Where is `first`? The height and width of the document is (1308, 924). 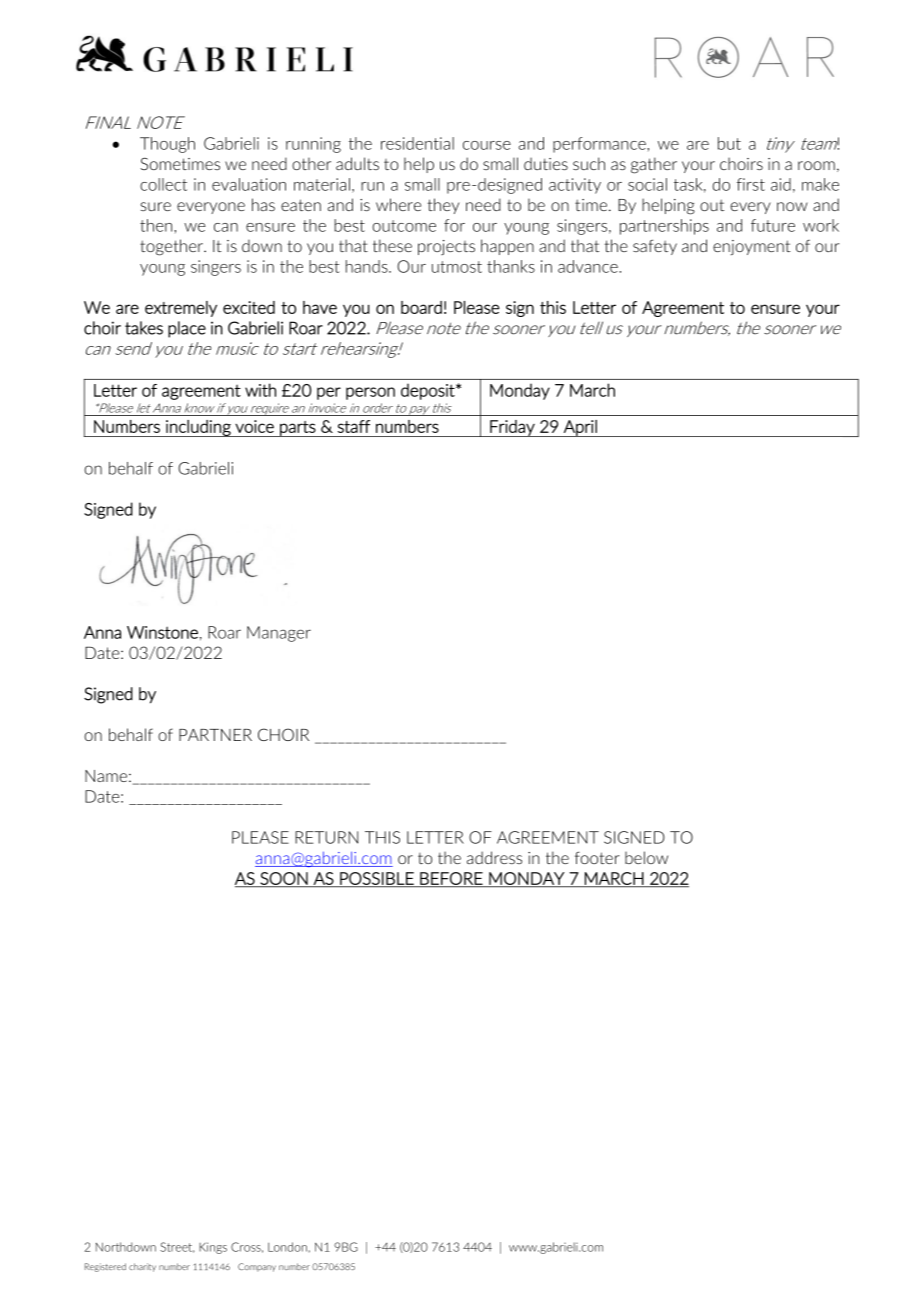
first is located at coordinates (751, 184).
